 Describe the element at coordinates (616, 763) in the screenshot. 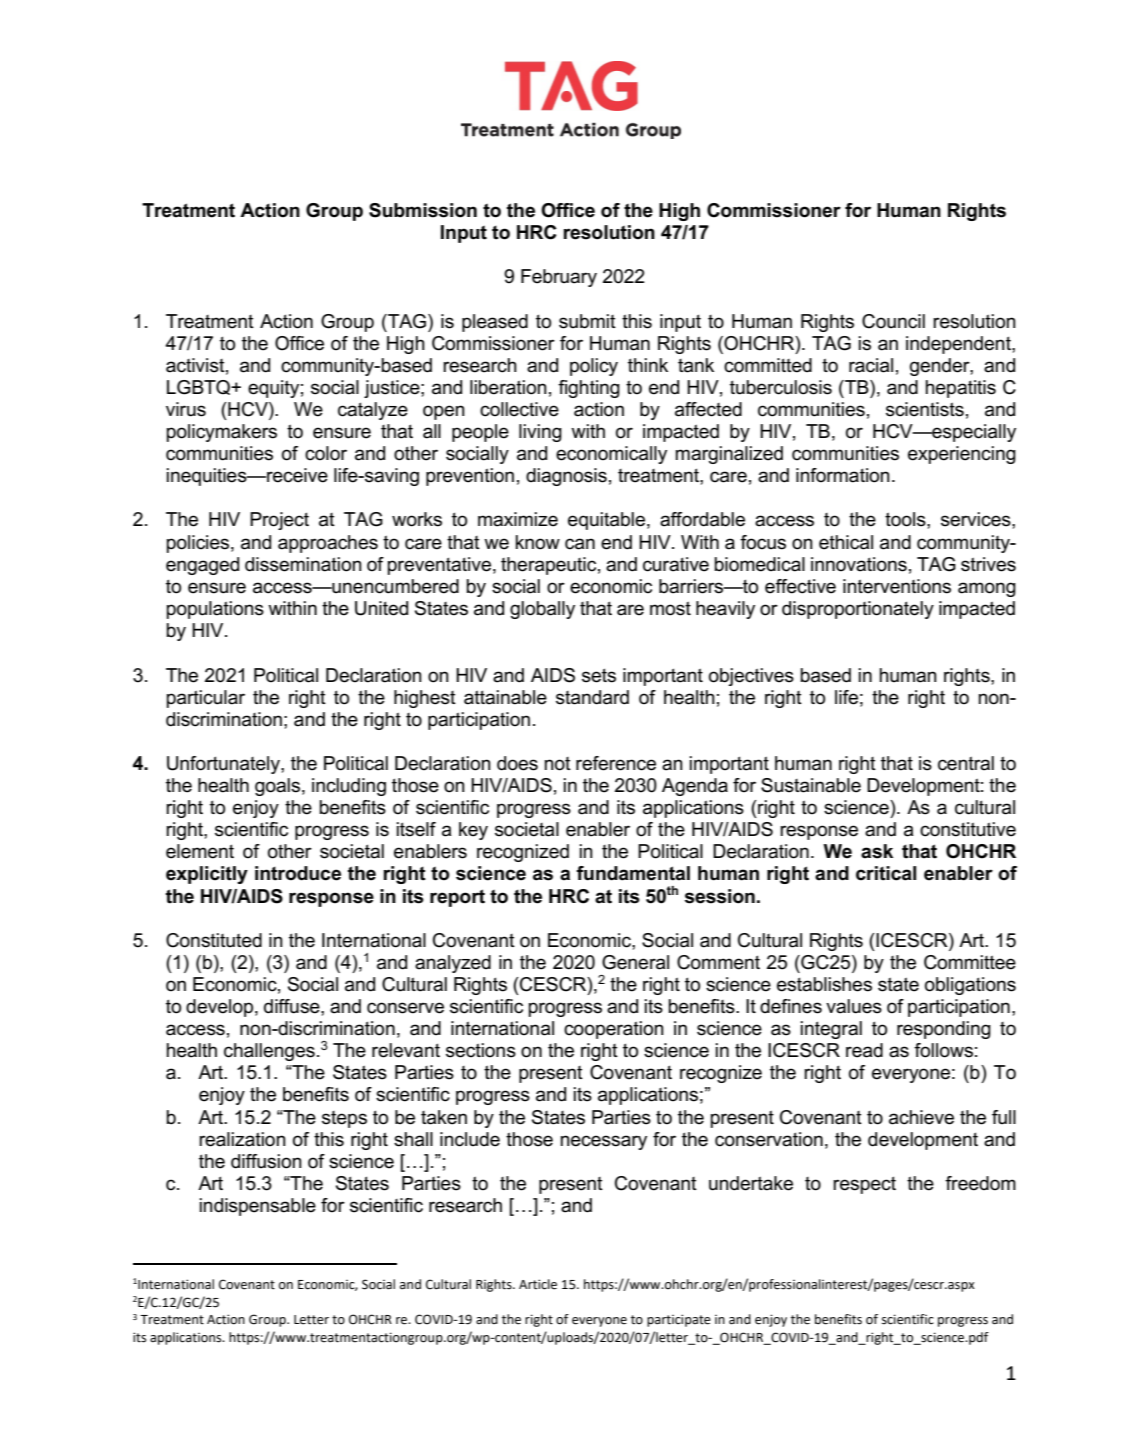

I see `reference` at that location.
